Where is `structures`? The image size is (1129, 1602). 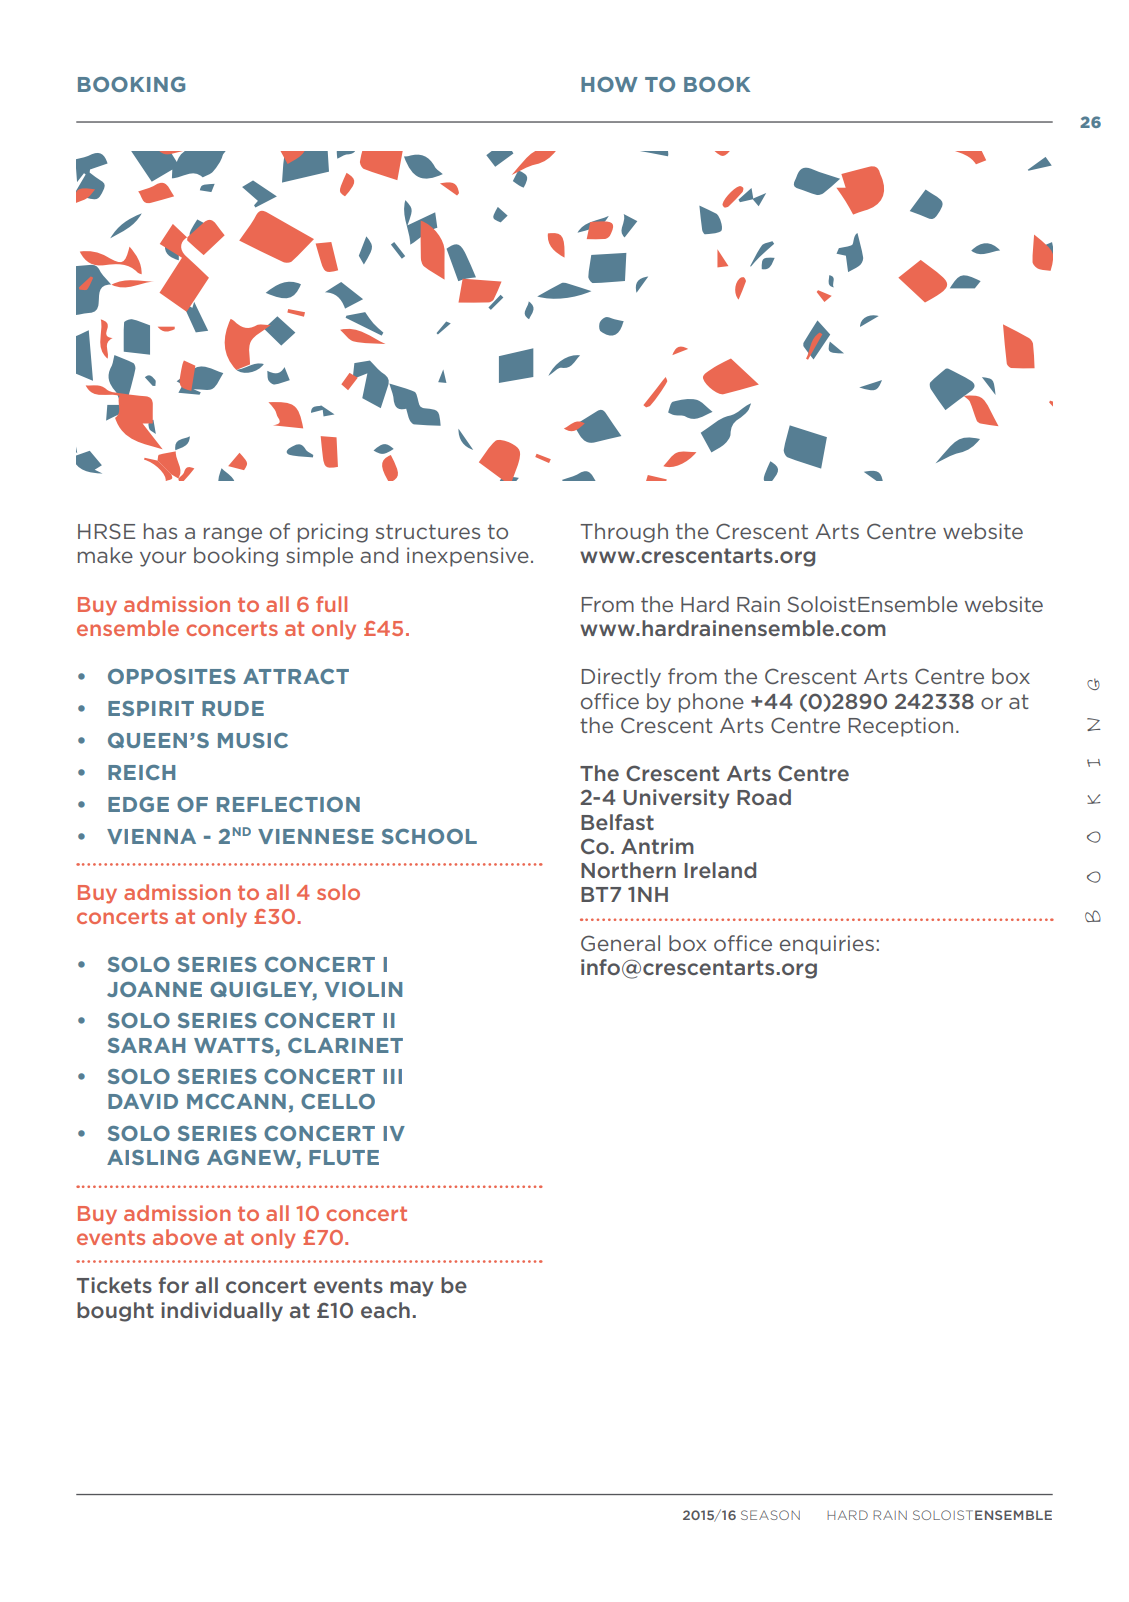 structures is located at coordinates (428, 531).
